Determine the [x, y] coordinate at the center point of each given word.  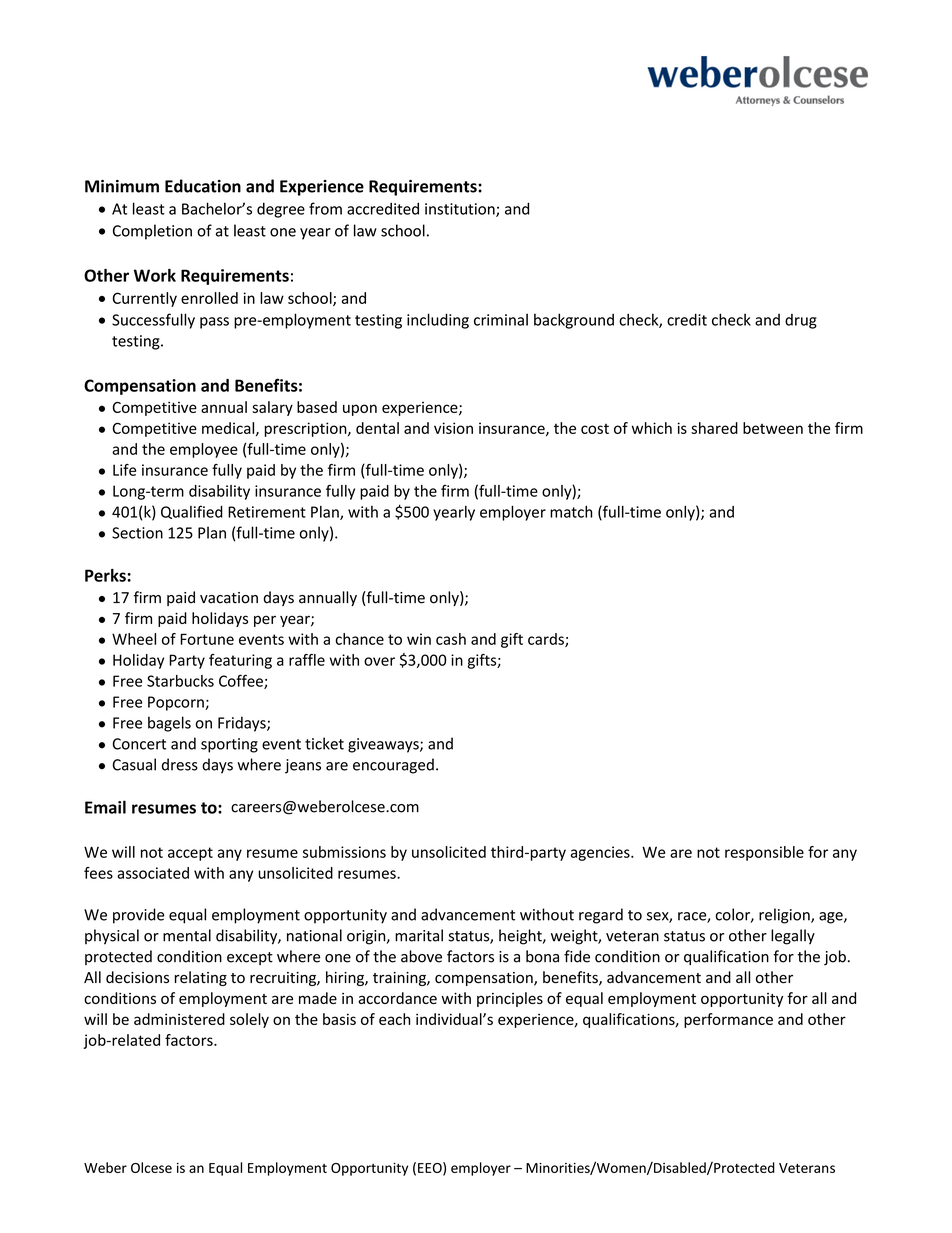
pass [214, 323]
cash [451, 639]
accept [190, 854]
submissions [344, 852]
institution [461, 210]
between [773, 428]
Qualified [192, 512]
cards [547, 640]
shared [714, 428]
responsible [764, 853]
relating [201, 978]
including [438, 321]
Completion [152, 232]
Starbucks [180, 681]
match [571, 512]
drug [801, 321]
